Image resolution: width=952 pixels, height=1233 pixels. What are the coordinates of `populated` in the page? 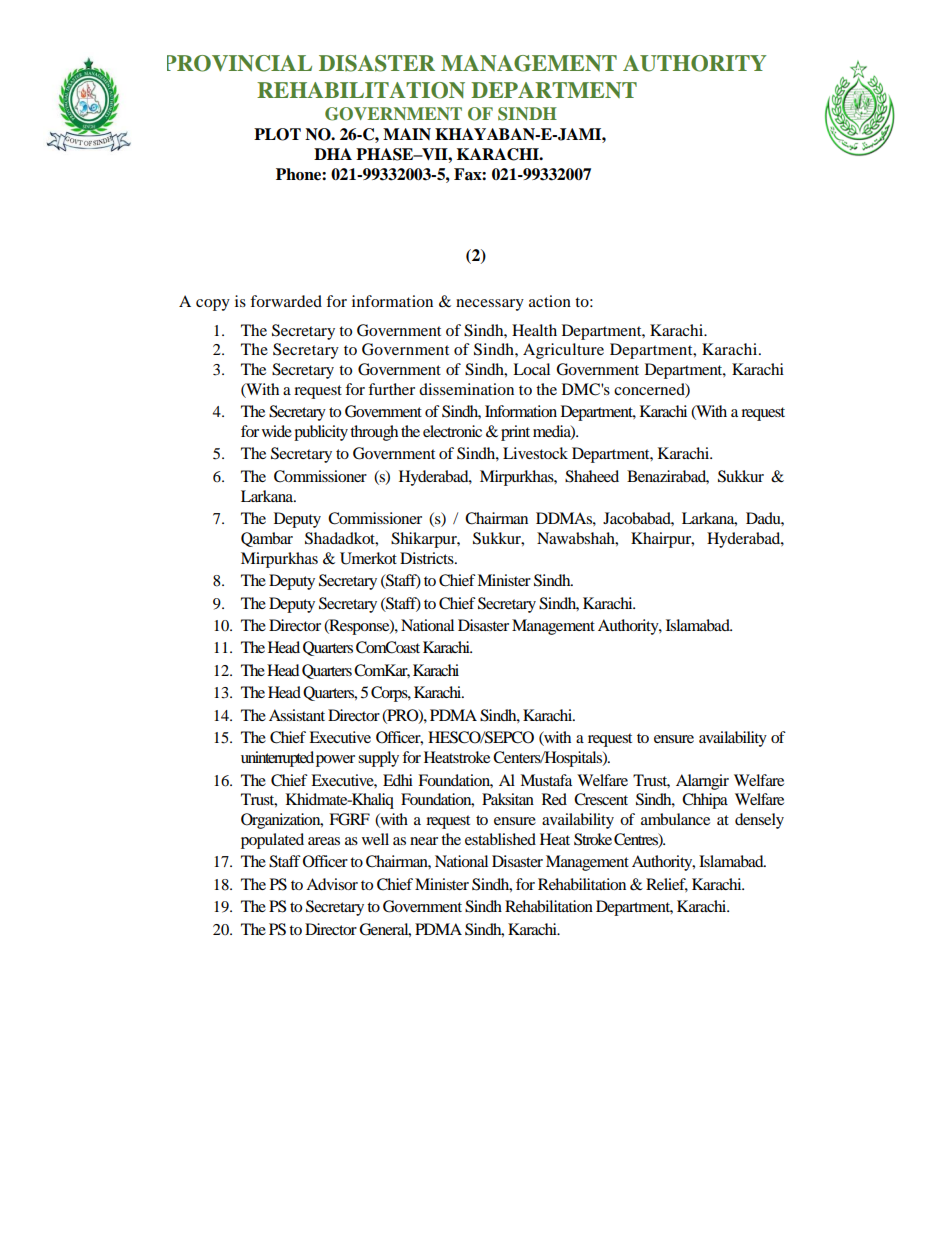 It's located at (272, 841).
